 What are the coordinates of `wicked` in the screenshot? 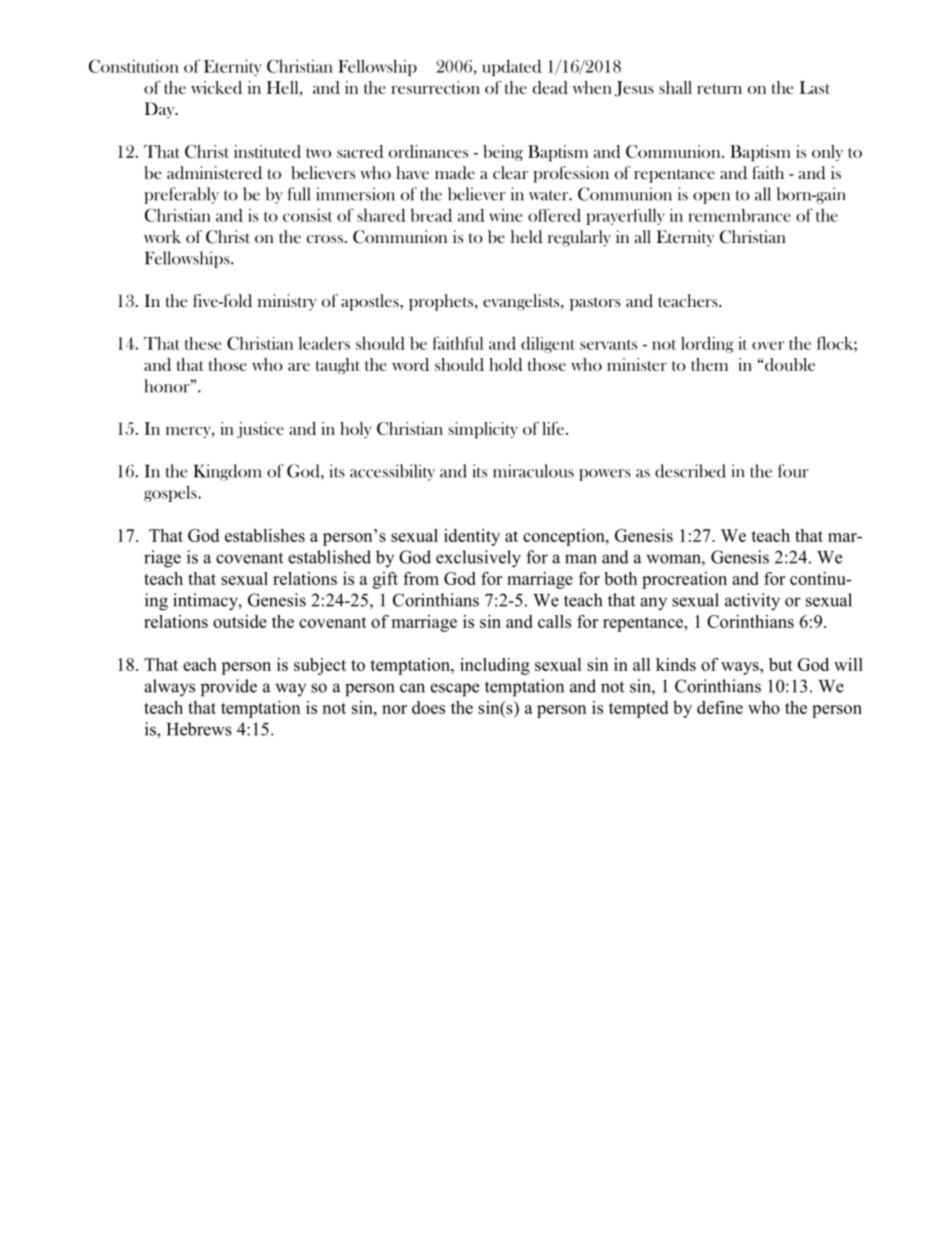 It's located at (216, 87).
